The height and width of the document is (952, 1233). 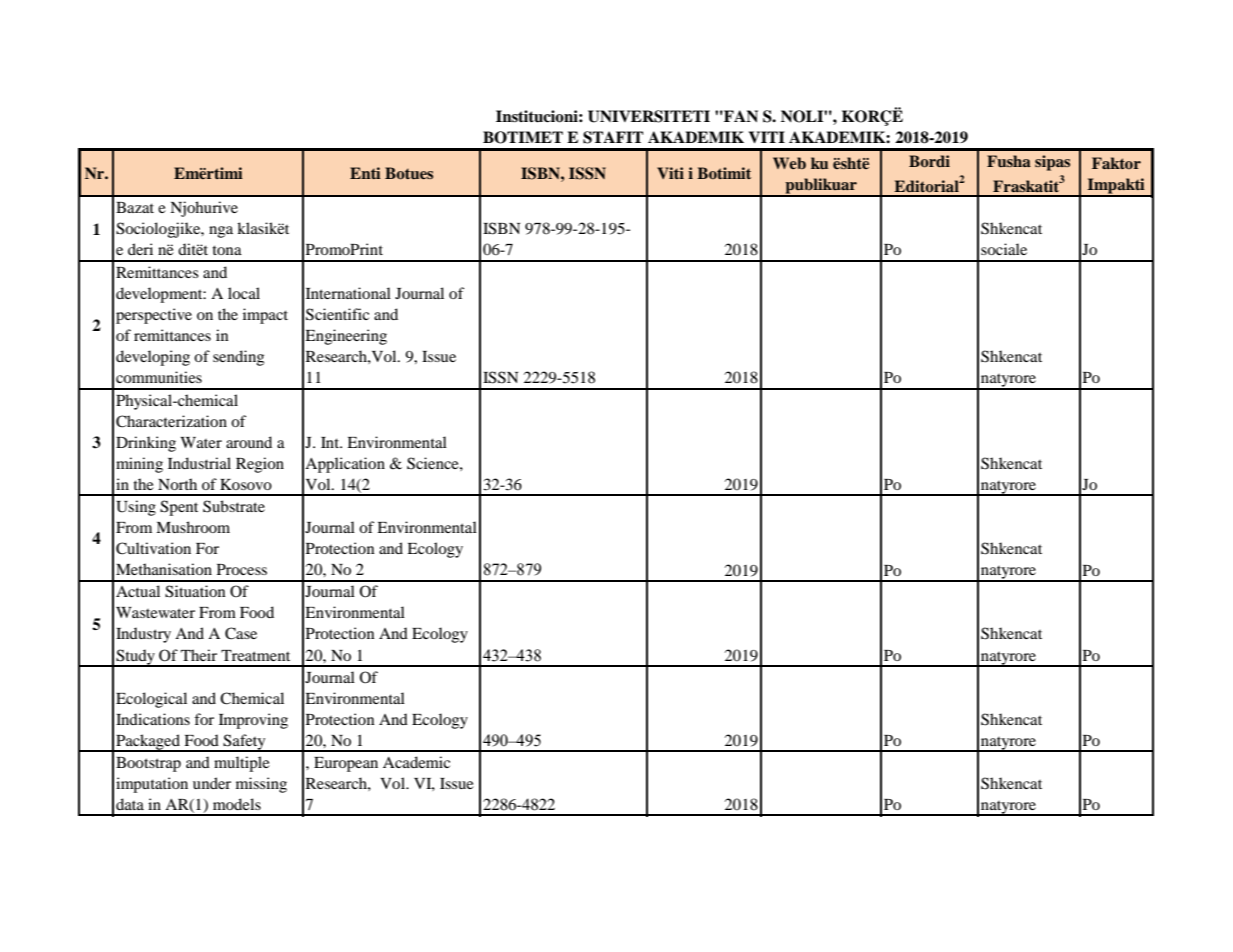 What do you see at coordinates (249, 442) in the document?
I see `around` at bounding box center [249, 442].
